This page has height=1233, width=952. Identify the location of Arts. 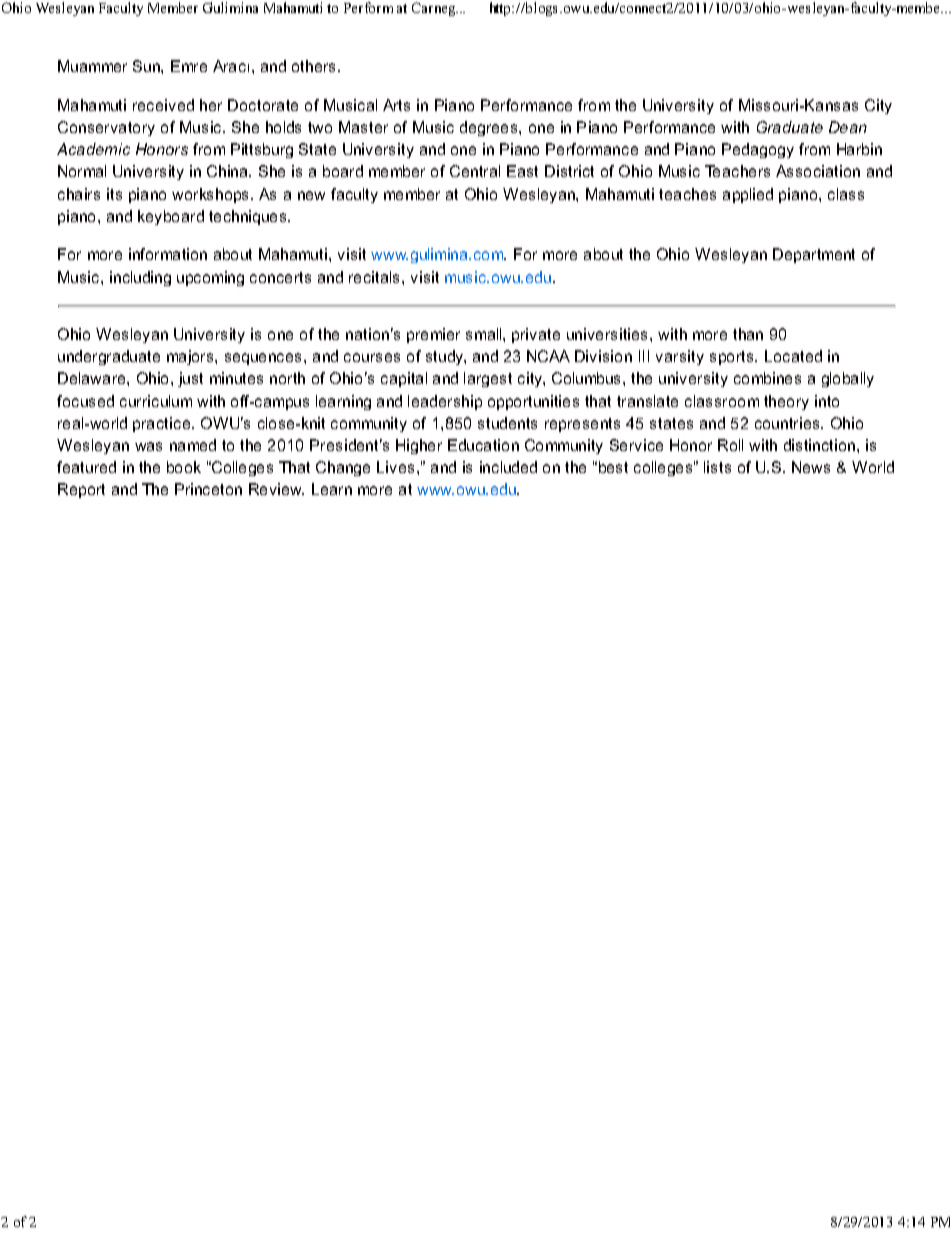
(396, 105).
